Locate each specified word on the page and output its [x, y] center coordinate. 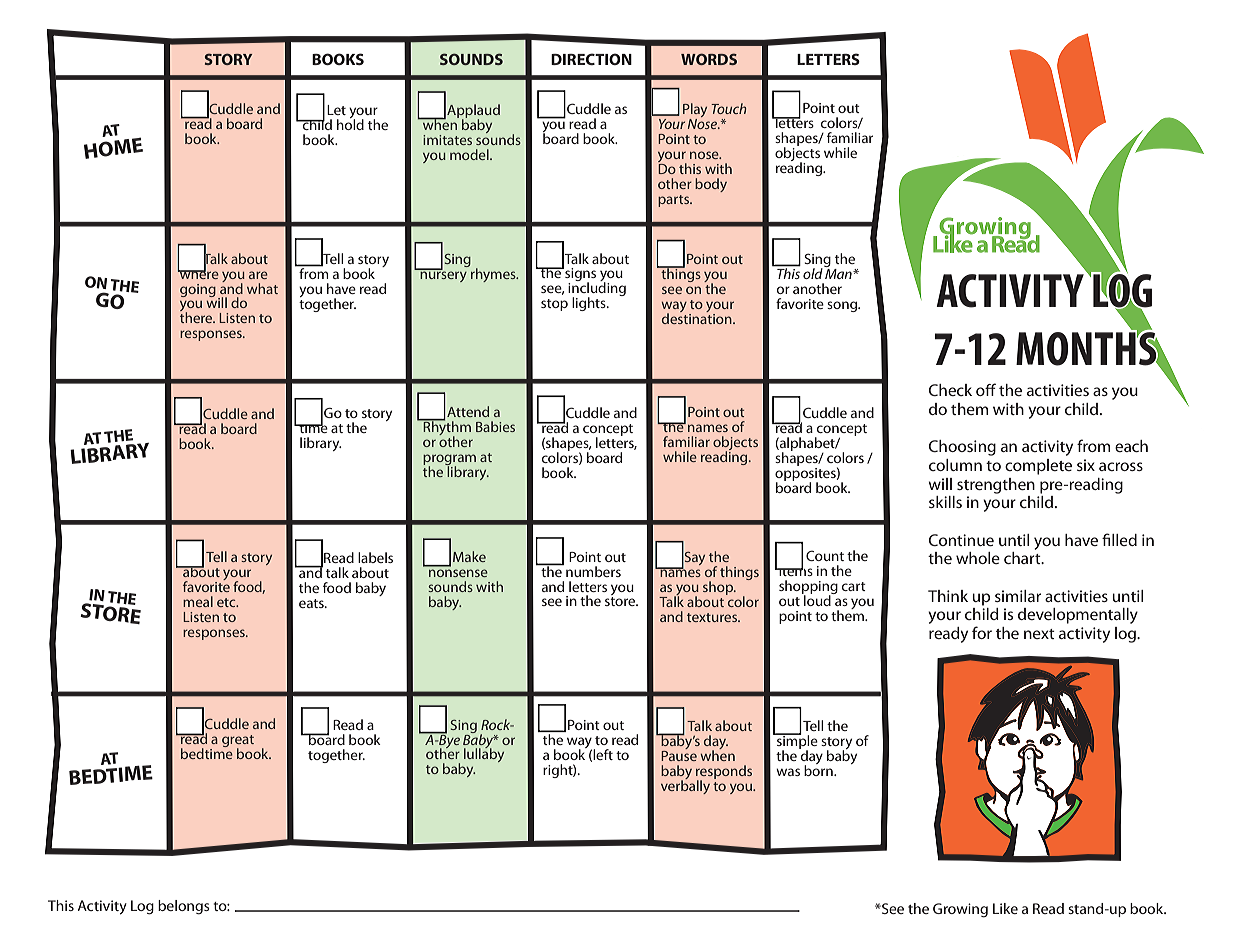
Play [695, 111]
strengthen [996, 486]
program [449, 460]
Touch [728, 108]
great [238, 742]
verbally [685, 786]
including [597, 289]
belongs [184, 907]
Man [839, 272]
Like [1005, 908]
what [262, 288]
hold [350, 123]
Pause [679, 754]
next [1039, 634]
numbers [593, 571]
